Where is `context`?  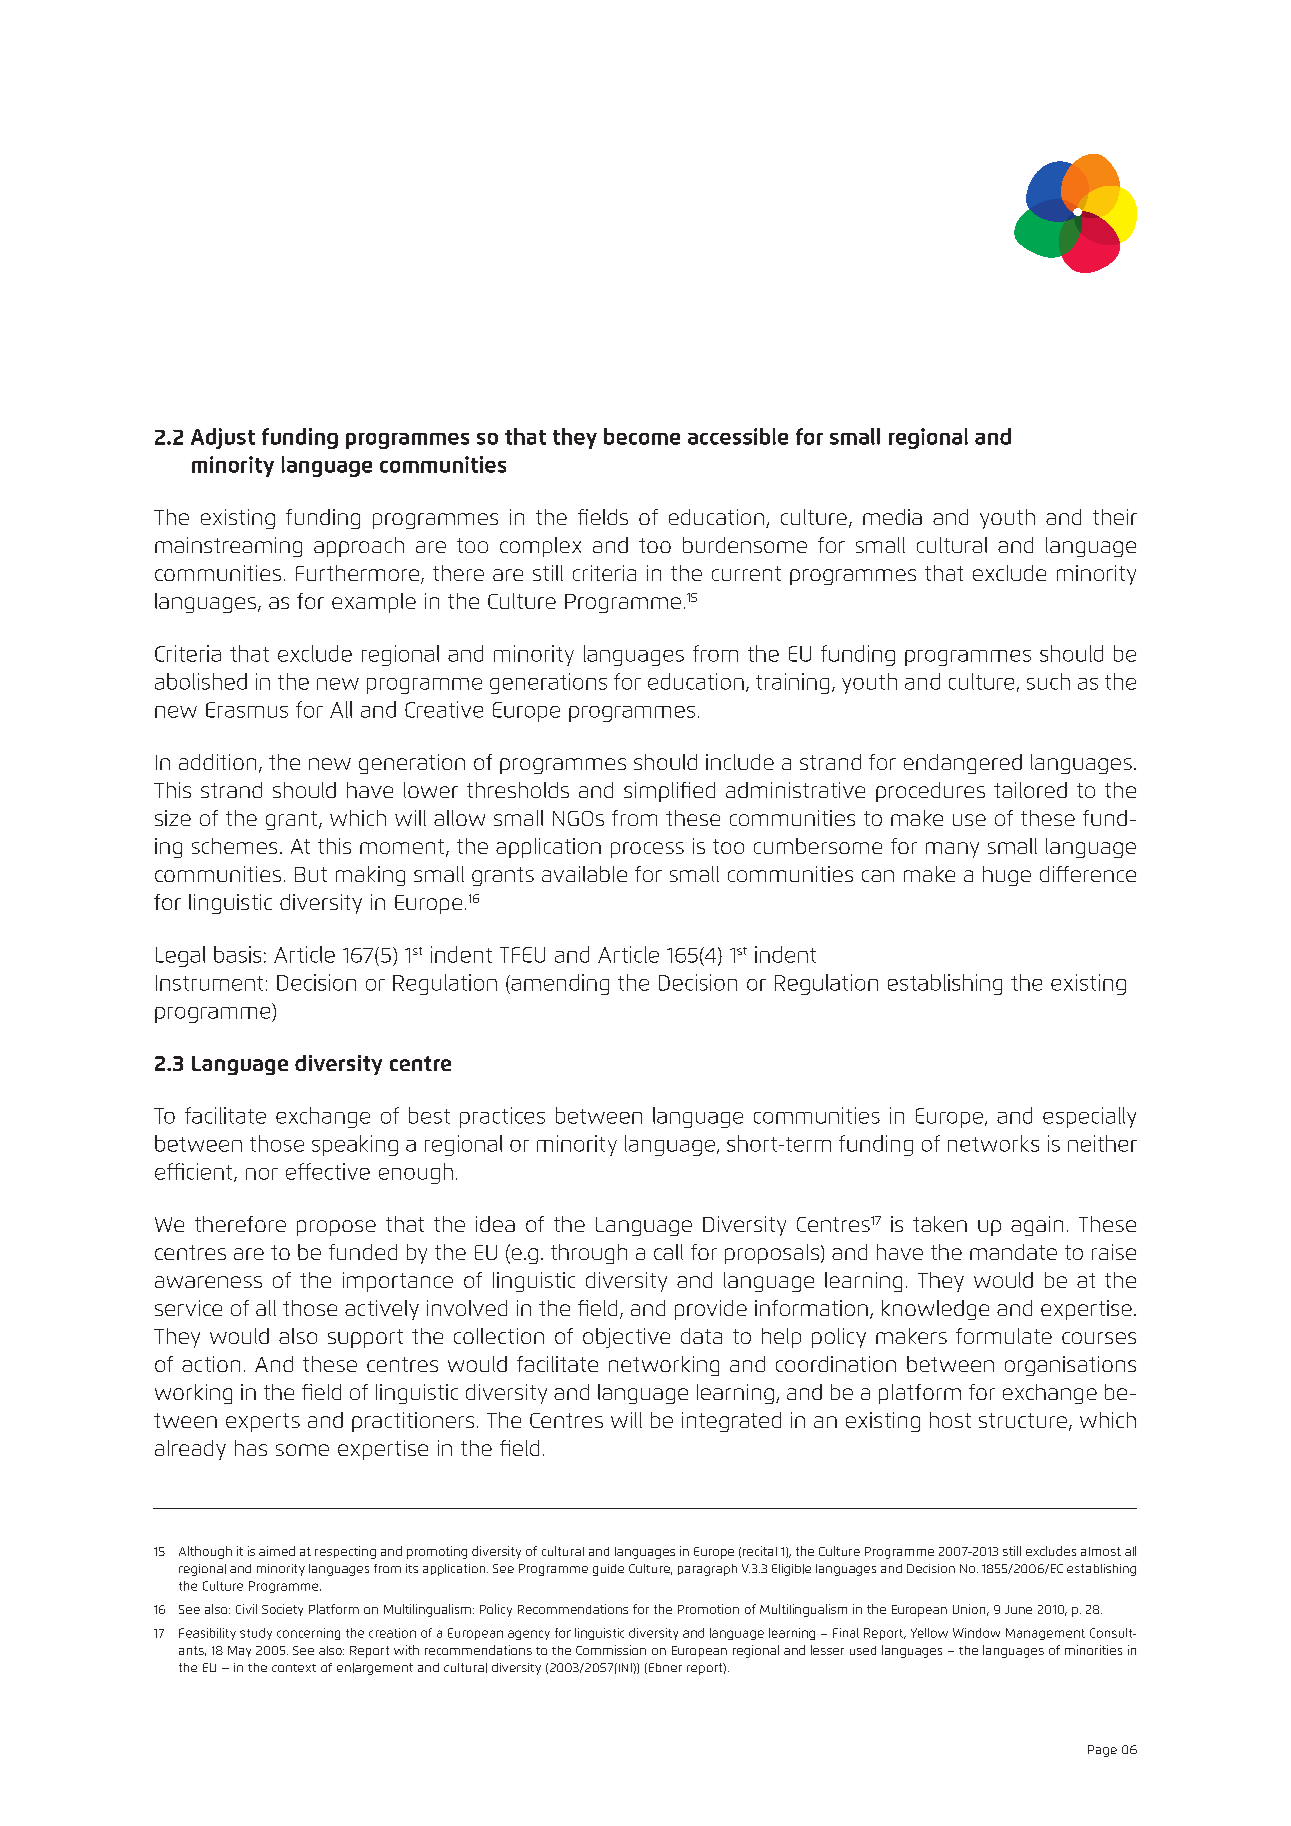
context is located at coordinates (294, 1668).
